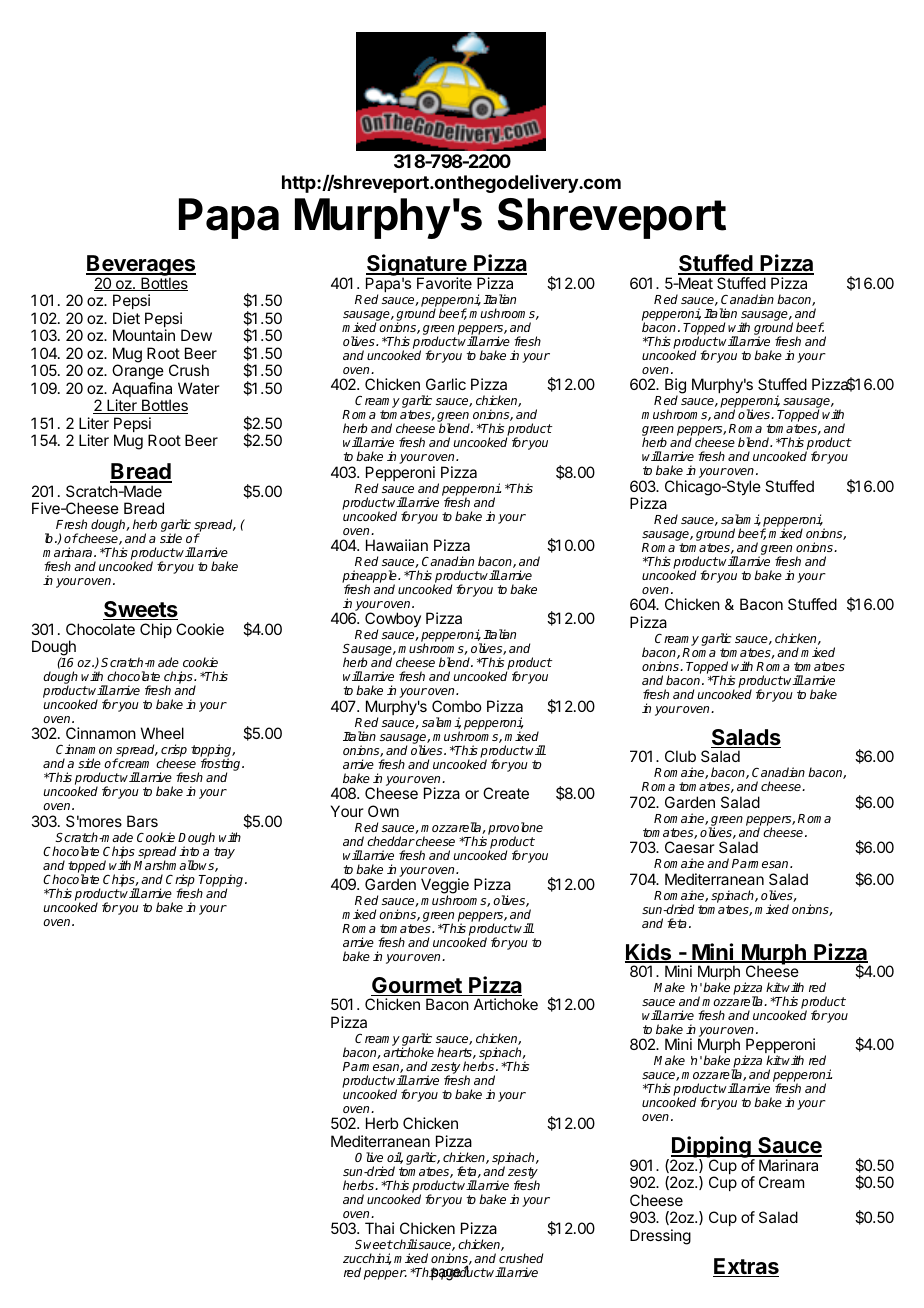 This screenshot has height=1308, width=924. I want to click on Big, so click(675, 387).
